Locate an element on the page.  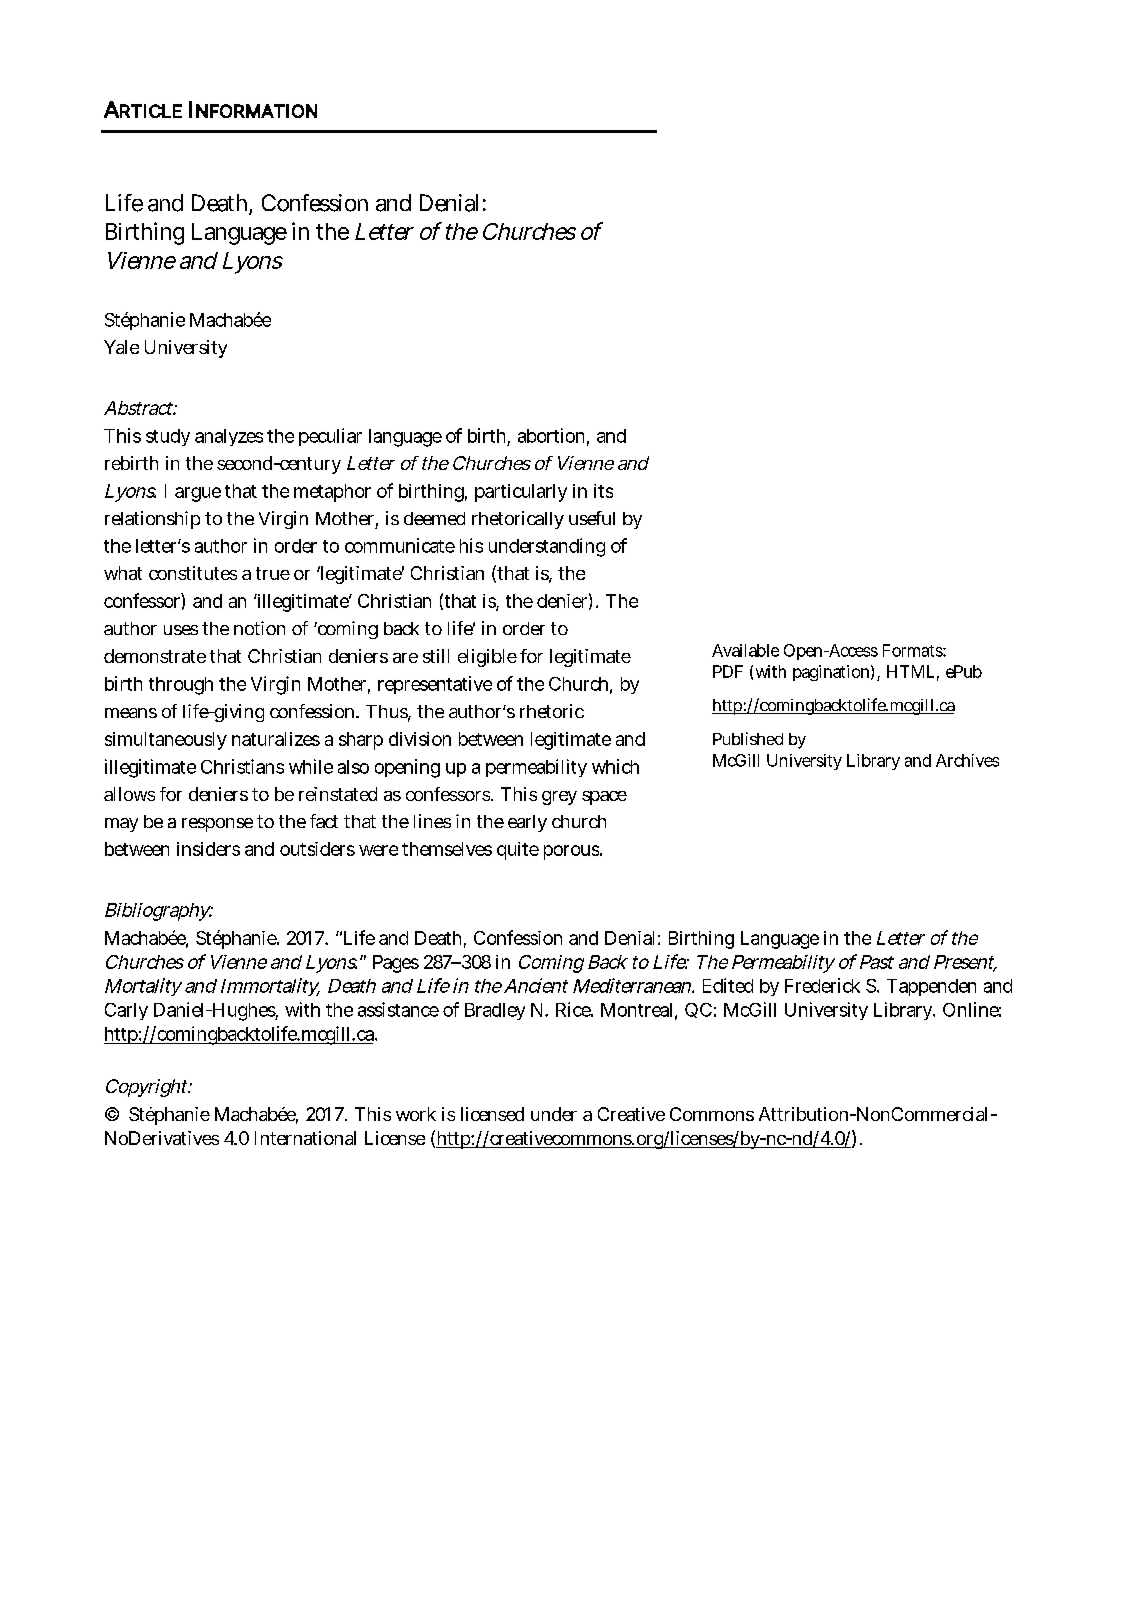
simultaneously is located at coordinates (166, 741).
